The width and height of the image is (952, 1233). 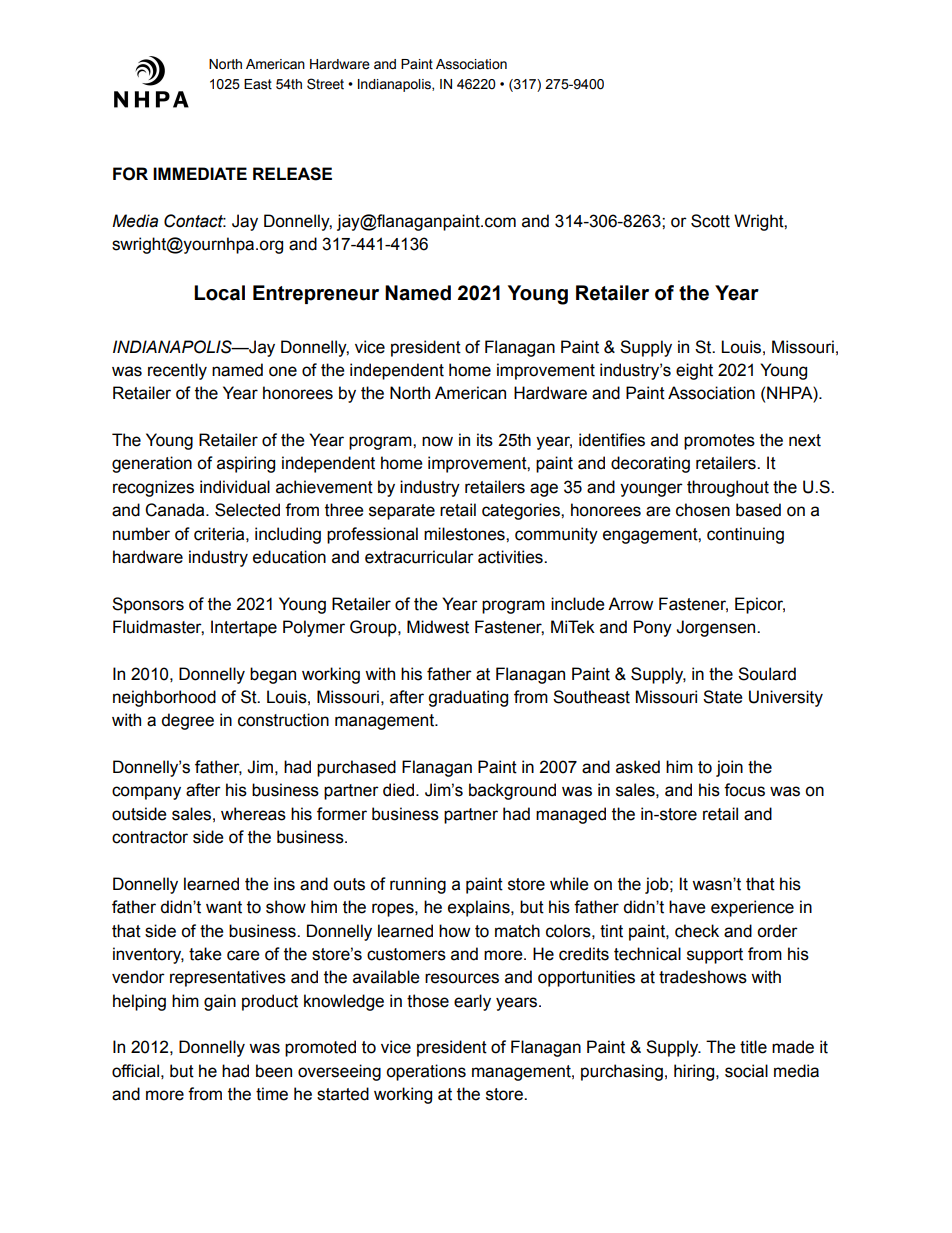 I want to click on promotes, so click(x=719, y=442).
